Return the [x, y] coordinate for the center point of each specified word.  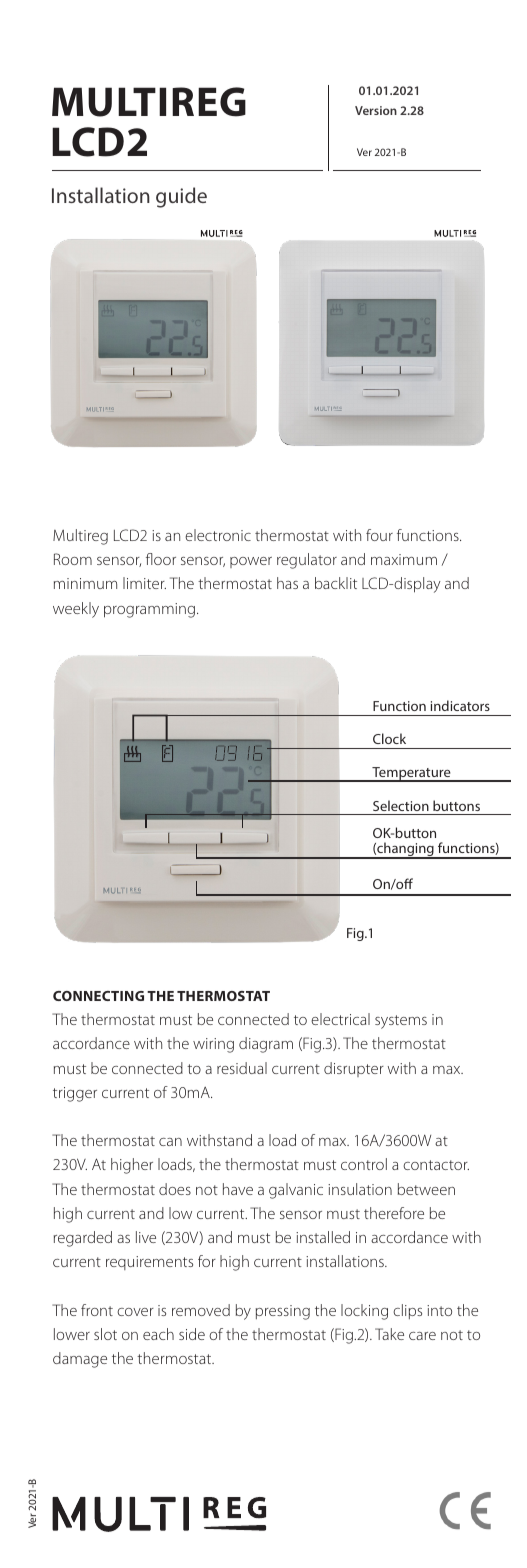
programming [149, 610]
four [379, 535]
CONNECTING [98, 996]
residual [242, 1068]
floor [161, 559]
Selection [401, 805]
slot [105, 1334]
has [287, 583]
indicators [460, 705]
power [251, 562]
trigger [75, 1094]
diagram [266, 1045]
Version [376, 110]
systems [401, 1022]
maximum [404, 559]
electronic [218, 535]
